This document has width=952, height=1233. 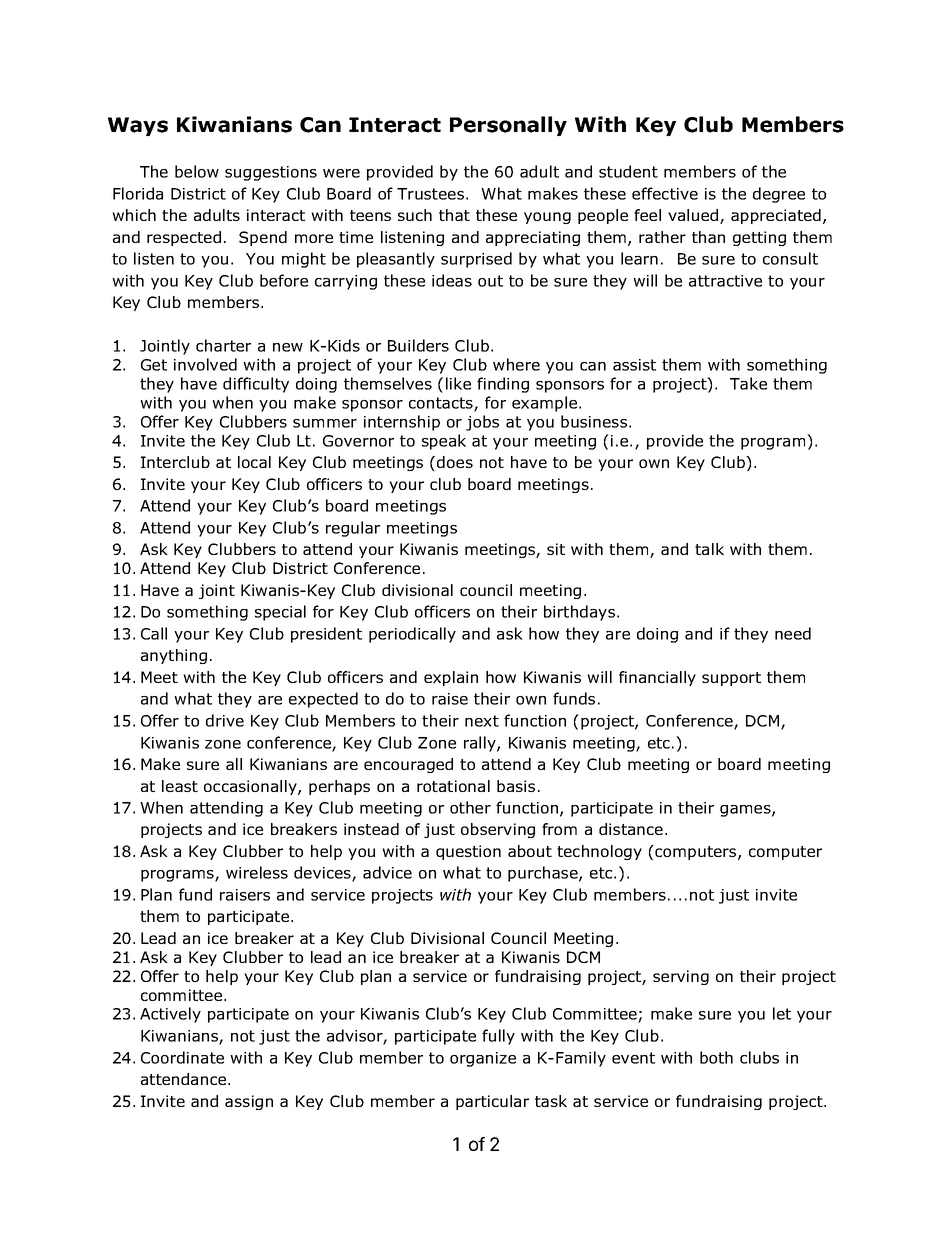 What do you see at coordinates (225, 720) in the document?
I see `drive` at bounding box center [225, 720].
